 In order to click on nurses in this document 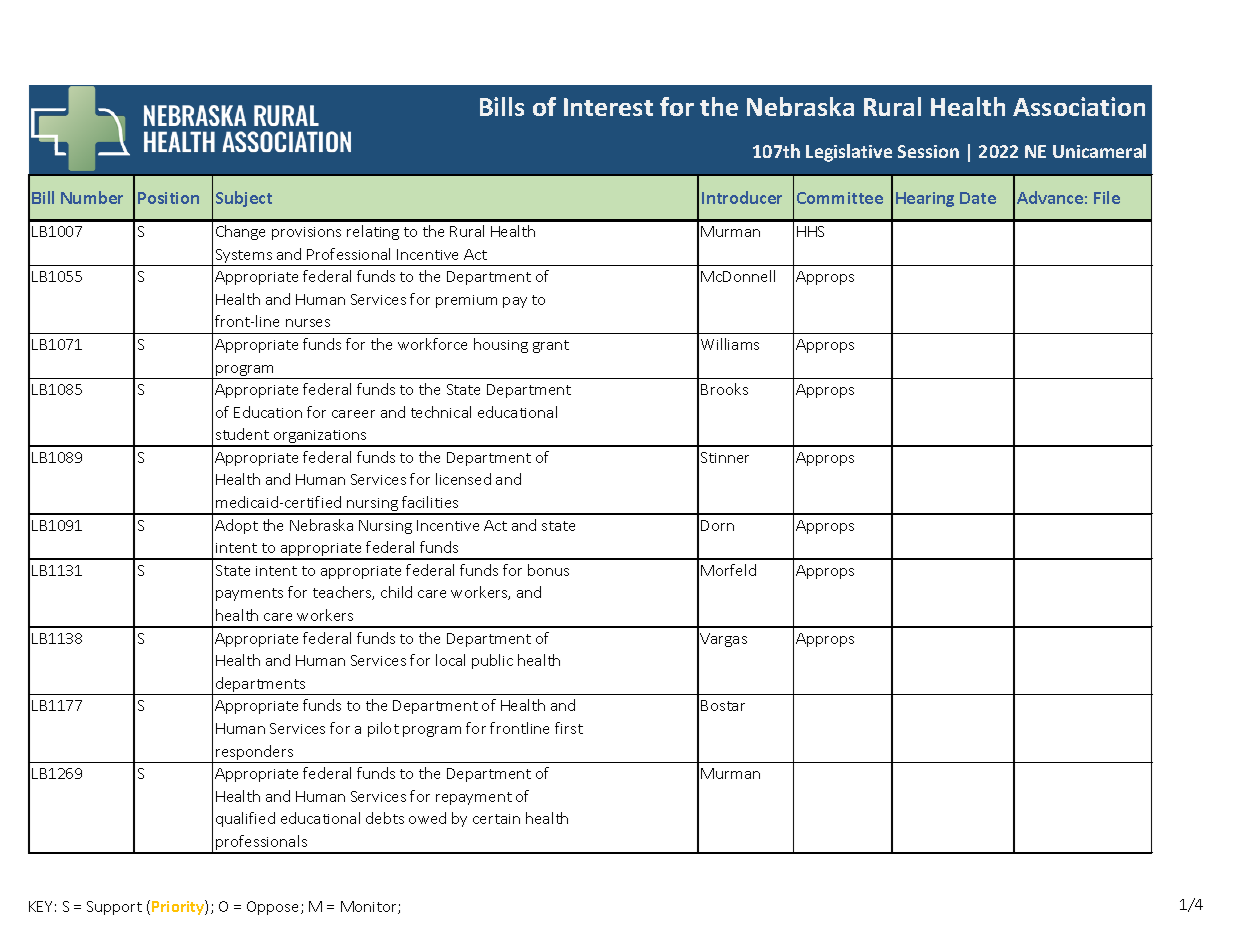, I will do `click(308, 323)`.
